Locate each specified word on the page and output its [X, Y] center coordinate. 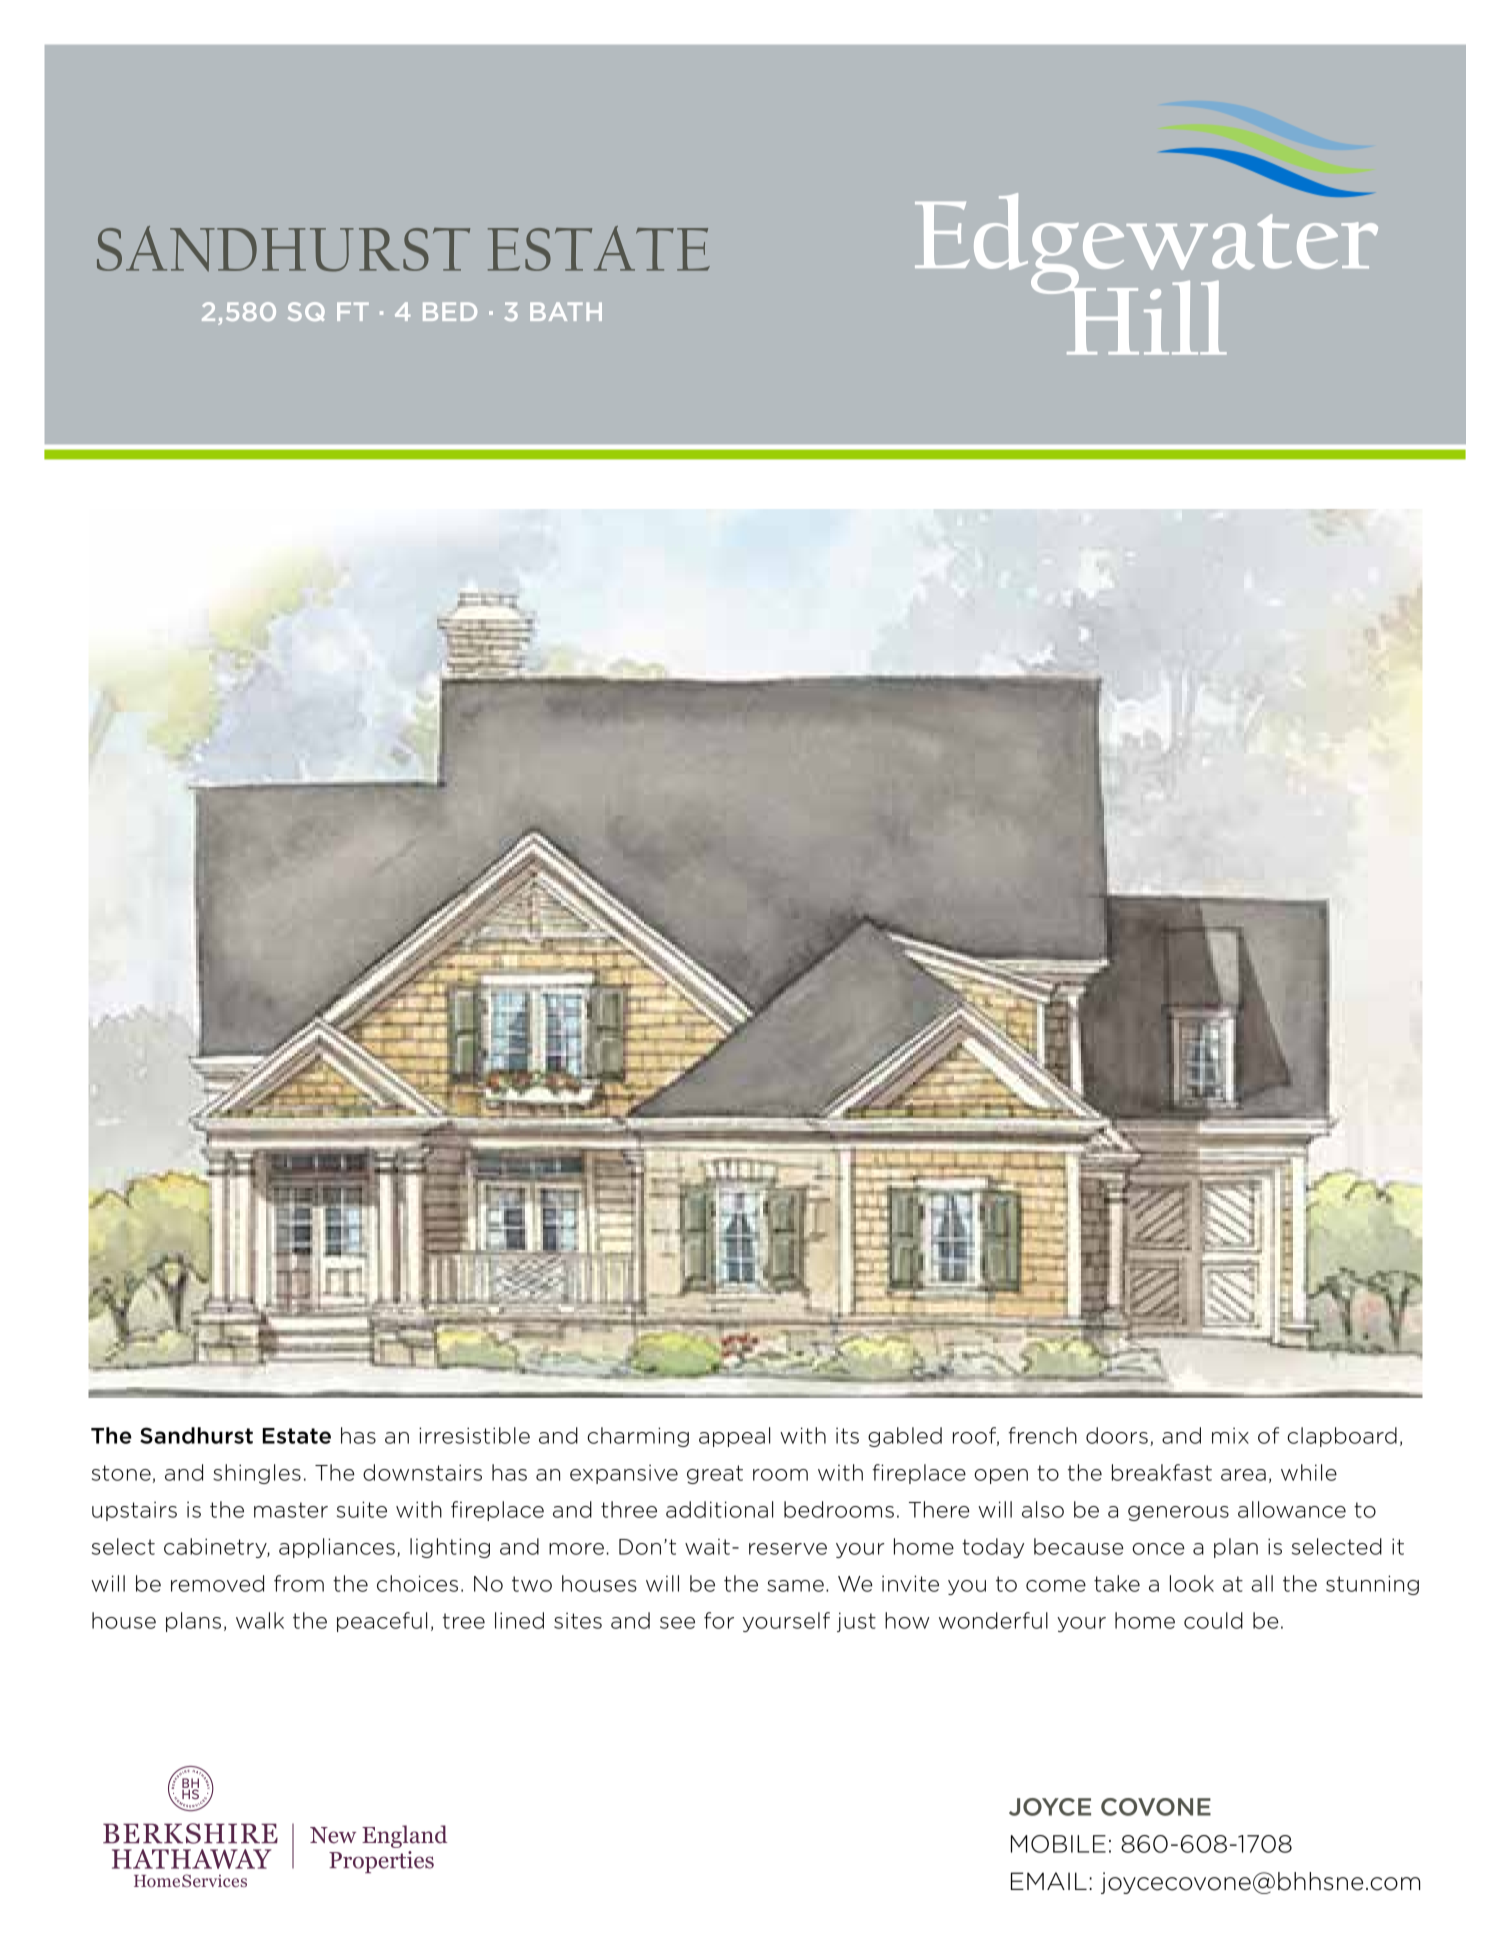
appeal [734, 1437]
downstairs [422, 1472]
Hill [1145, 316]
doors [1117, 1435]
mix [1230, 1435]
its [847, 1435]
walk [260, 1620]
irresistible [474, 1435]
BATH [566, 311]
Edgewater [1146, 243]
